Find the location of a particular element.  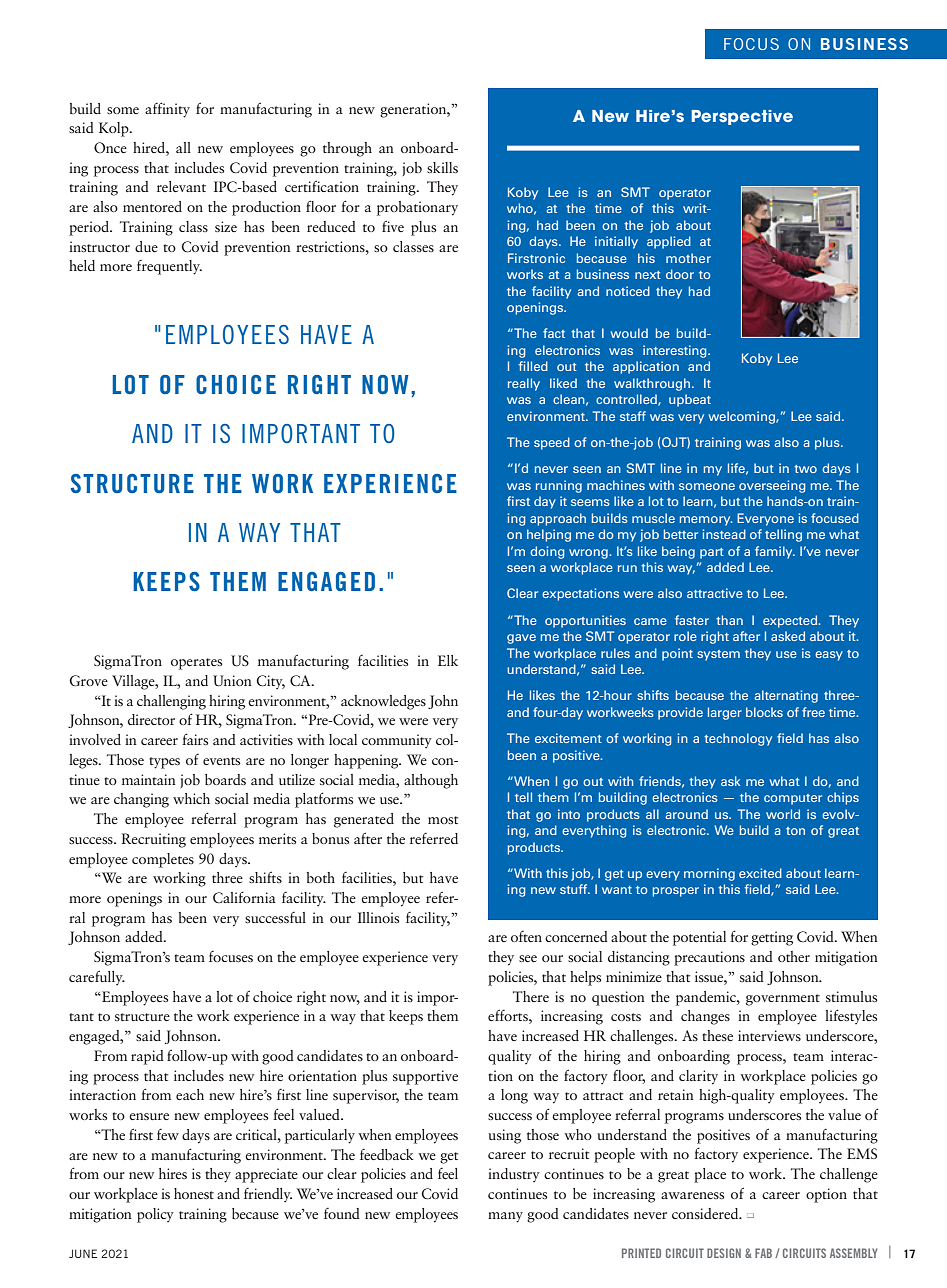

frequently is located at coordinates (169, 267).
